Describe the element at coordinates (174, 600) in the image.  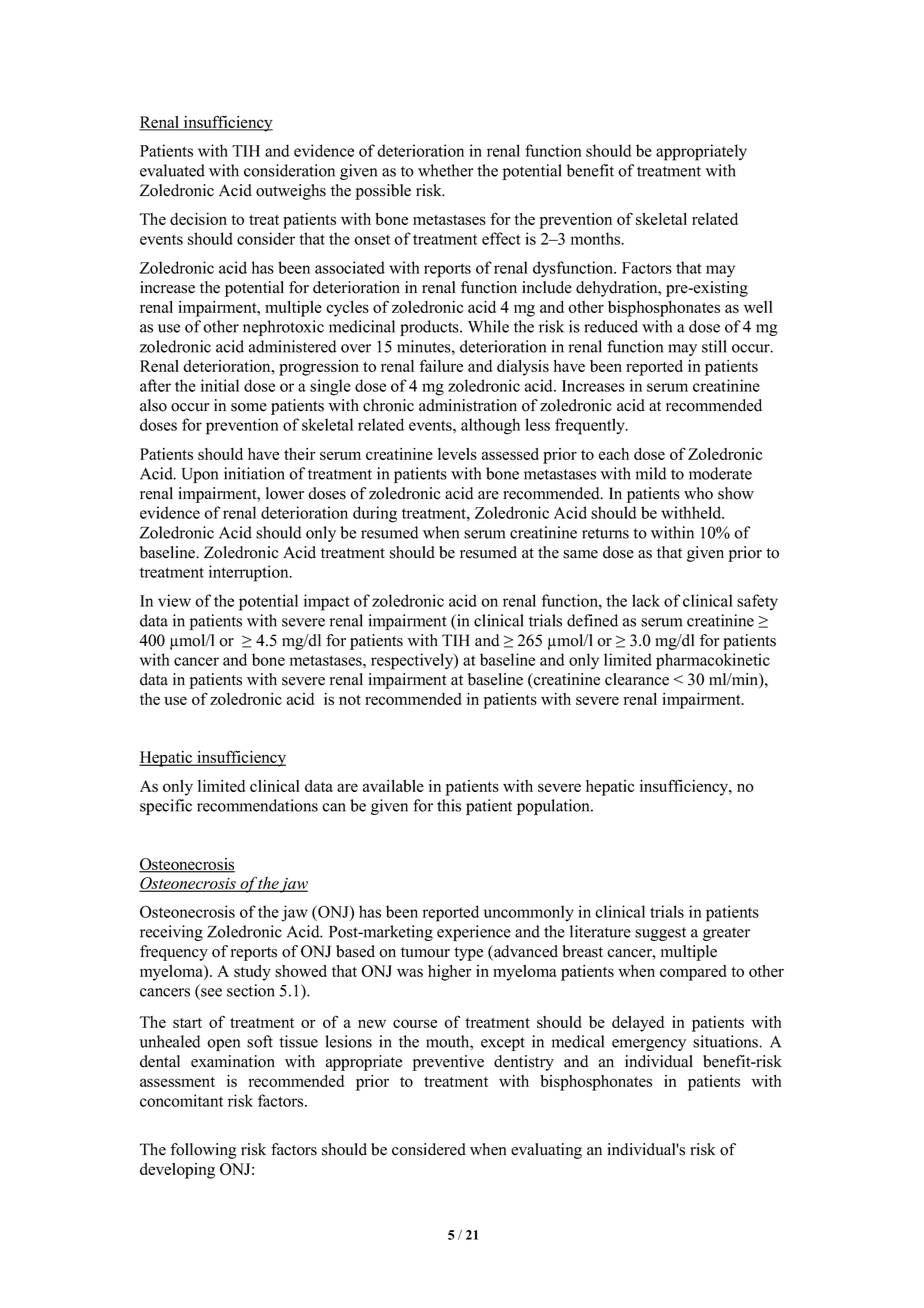
I see `view` at that location.
